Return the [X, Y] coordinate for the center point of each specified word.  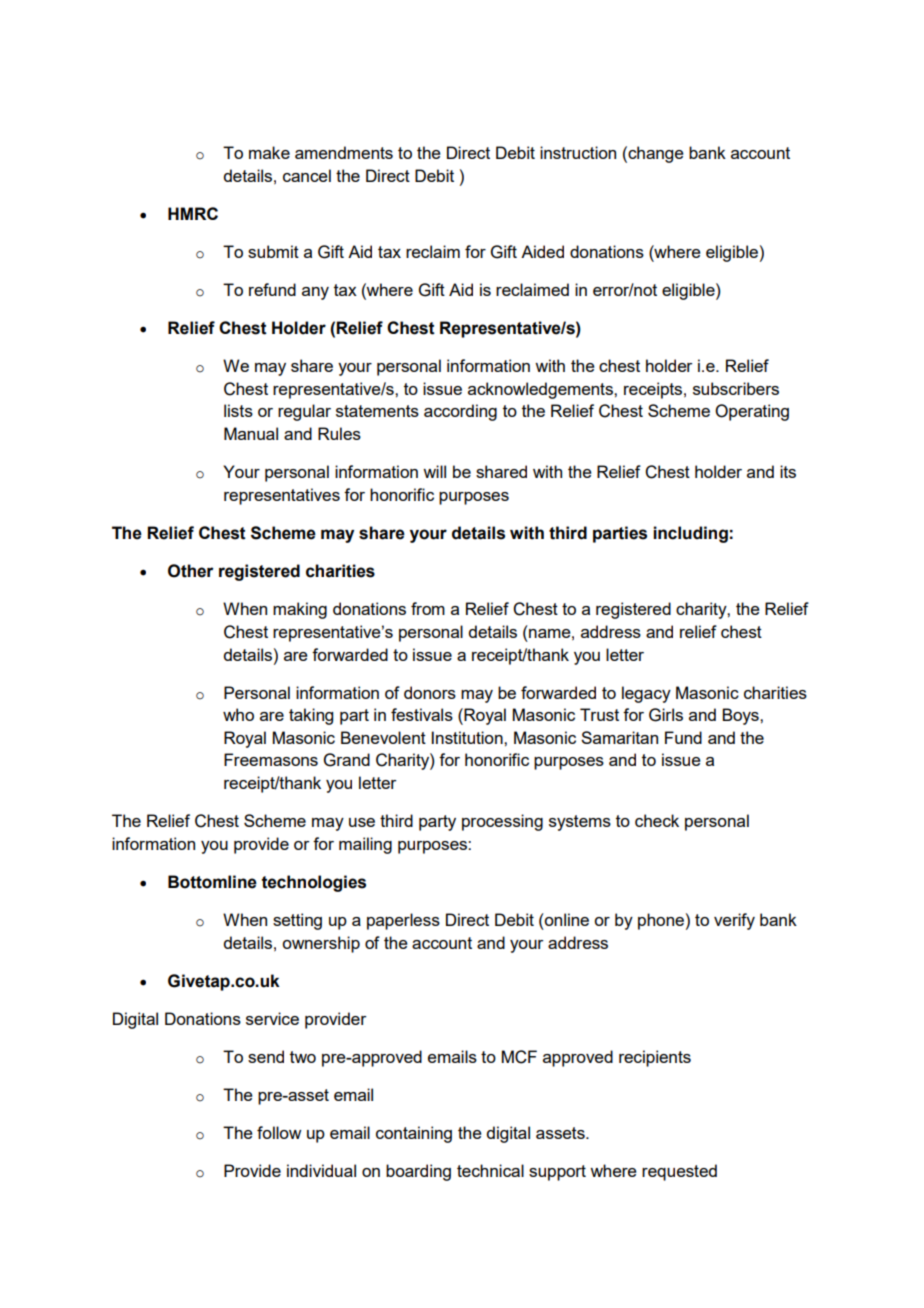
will [434, 471]
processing [502, 822]
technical [490, 1170]
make [269, 152]
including [690, 534]
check [657, 820]
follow [279, 1132]
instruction [578, 152]
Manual [251, 433]
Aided [542, 251]
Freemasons [271, 759]
